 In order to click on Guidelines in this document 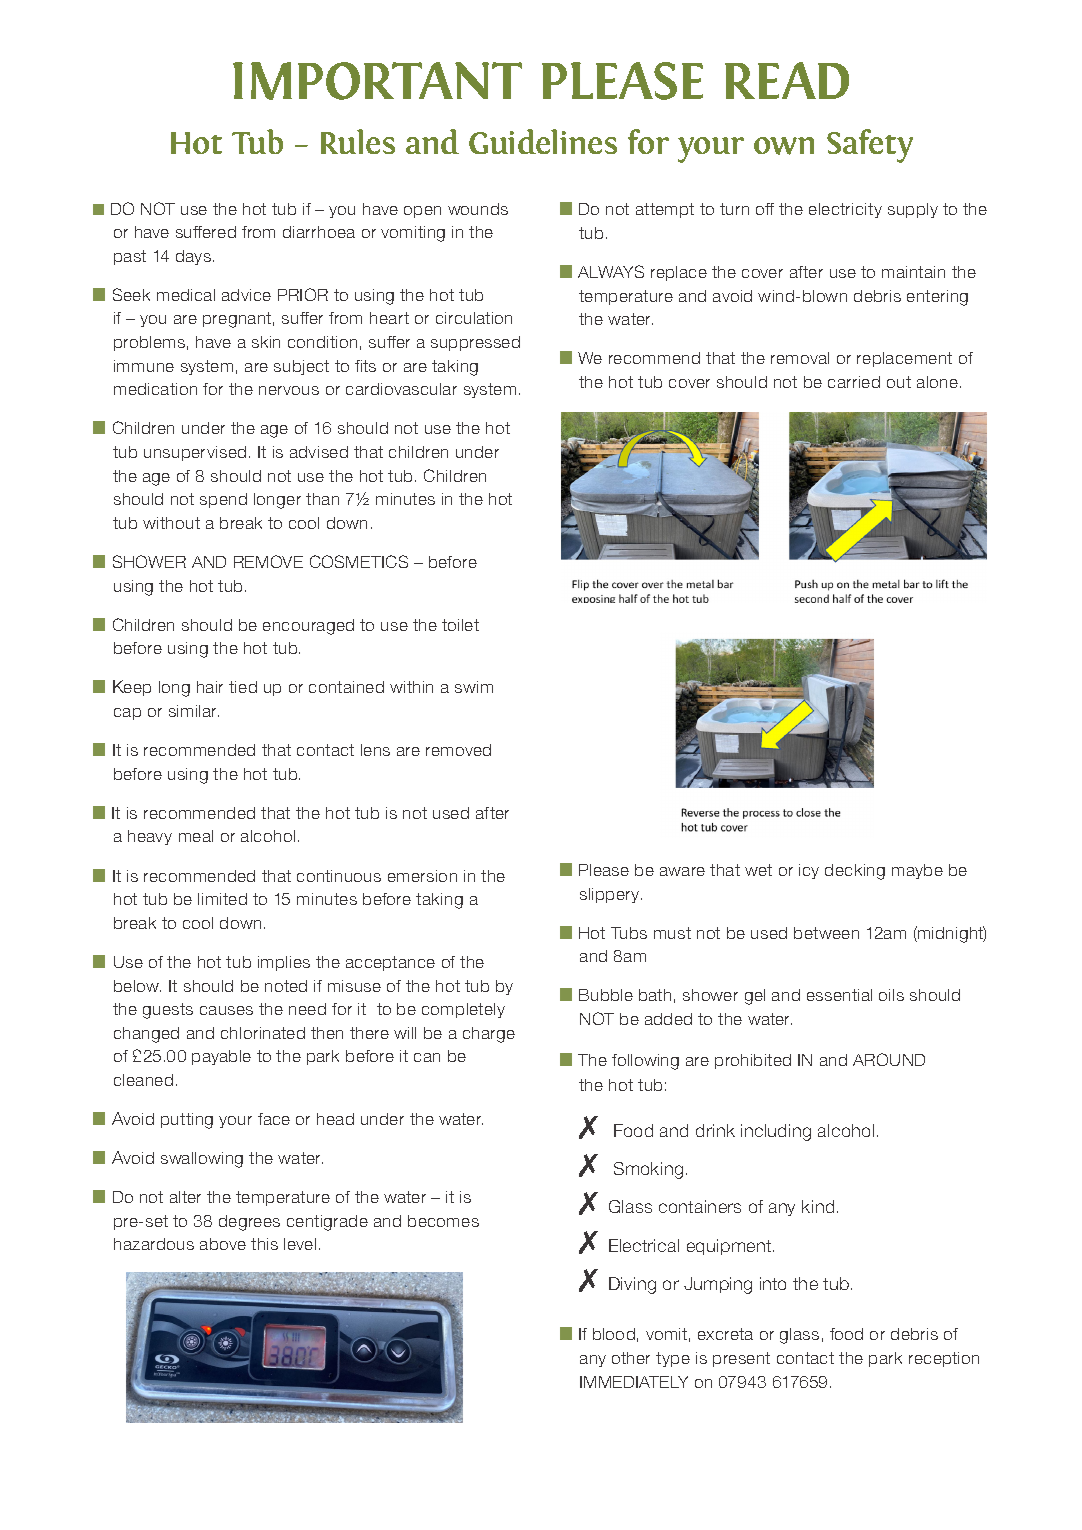, I will do `click(543, 141)`.
